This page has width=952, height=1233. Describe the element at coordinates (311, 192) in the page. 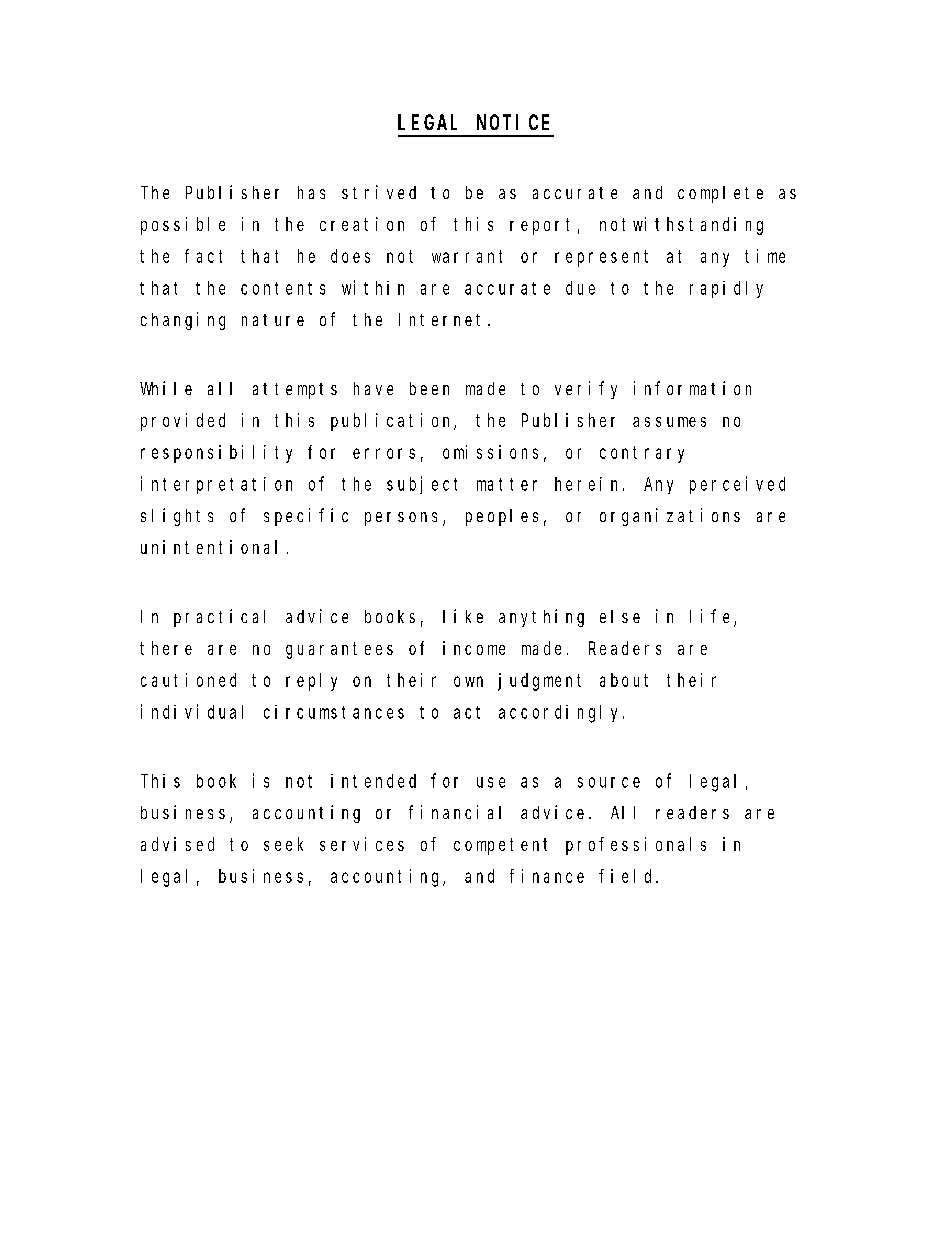

I see `has` at that location.
